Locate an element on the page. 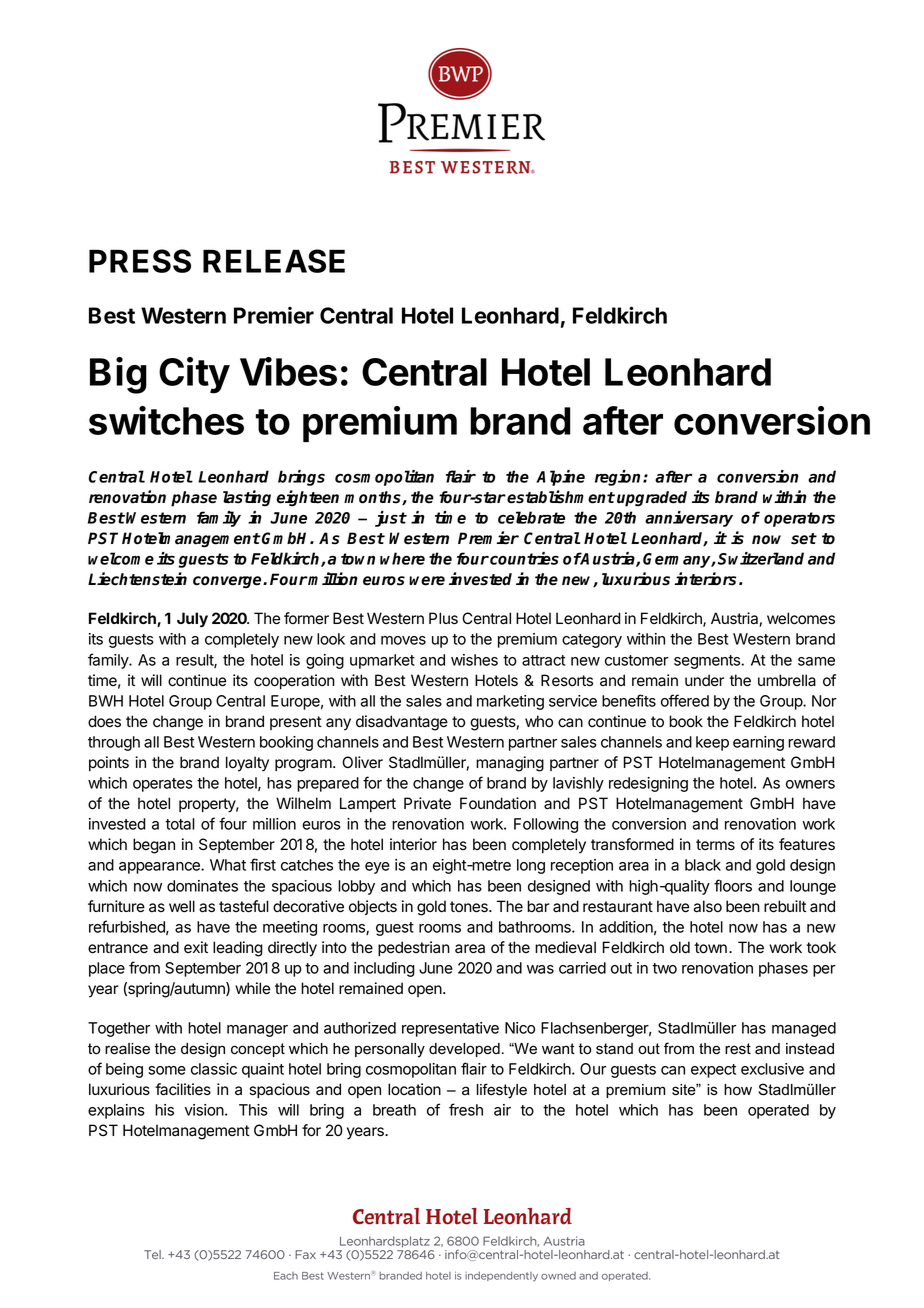 The width and height of the image is (924, 1308). independently is located at coordinates (501, 1277).
